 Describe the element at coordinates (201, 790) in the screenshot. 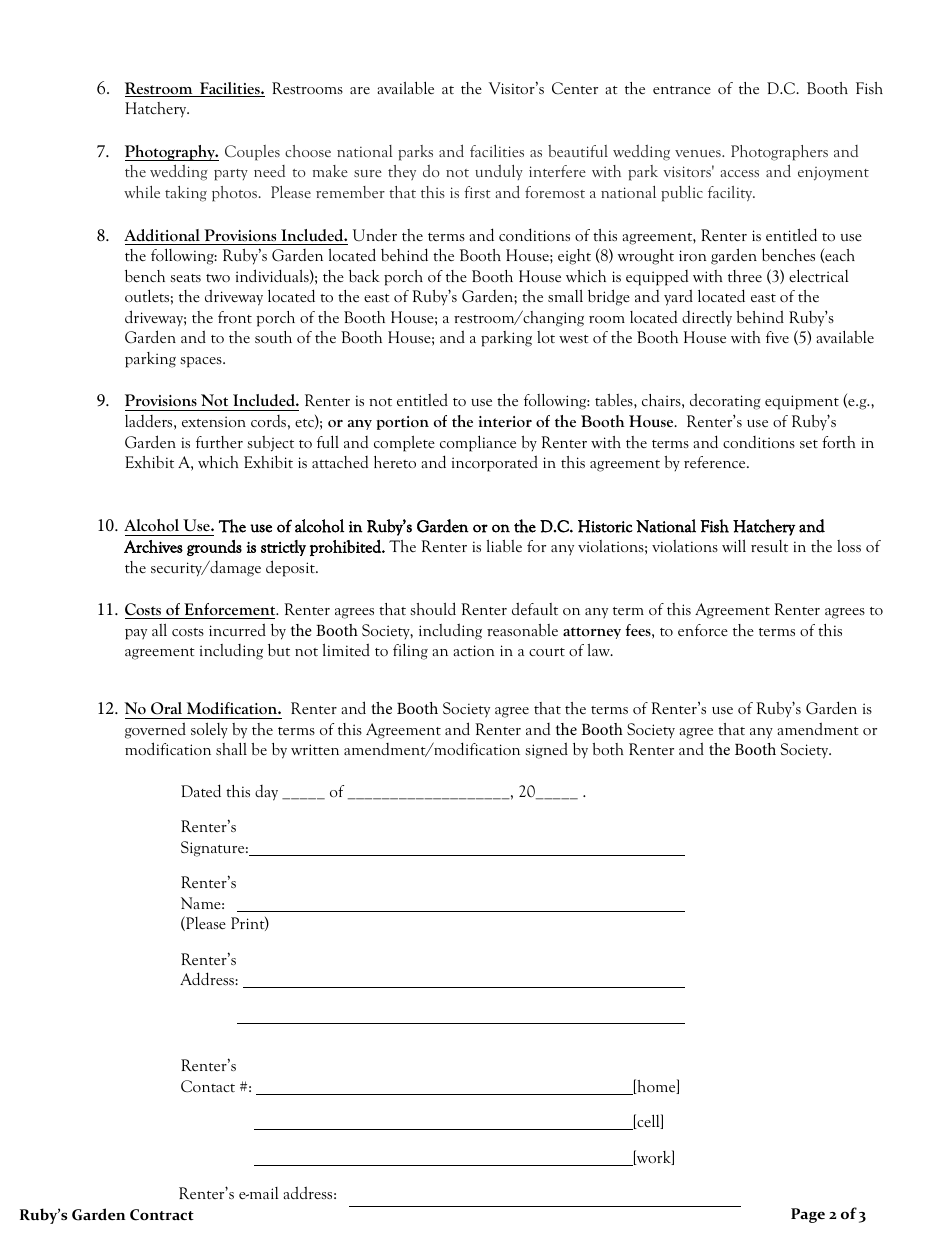

I see `Dated` at that location.
